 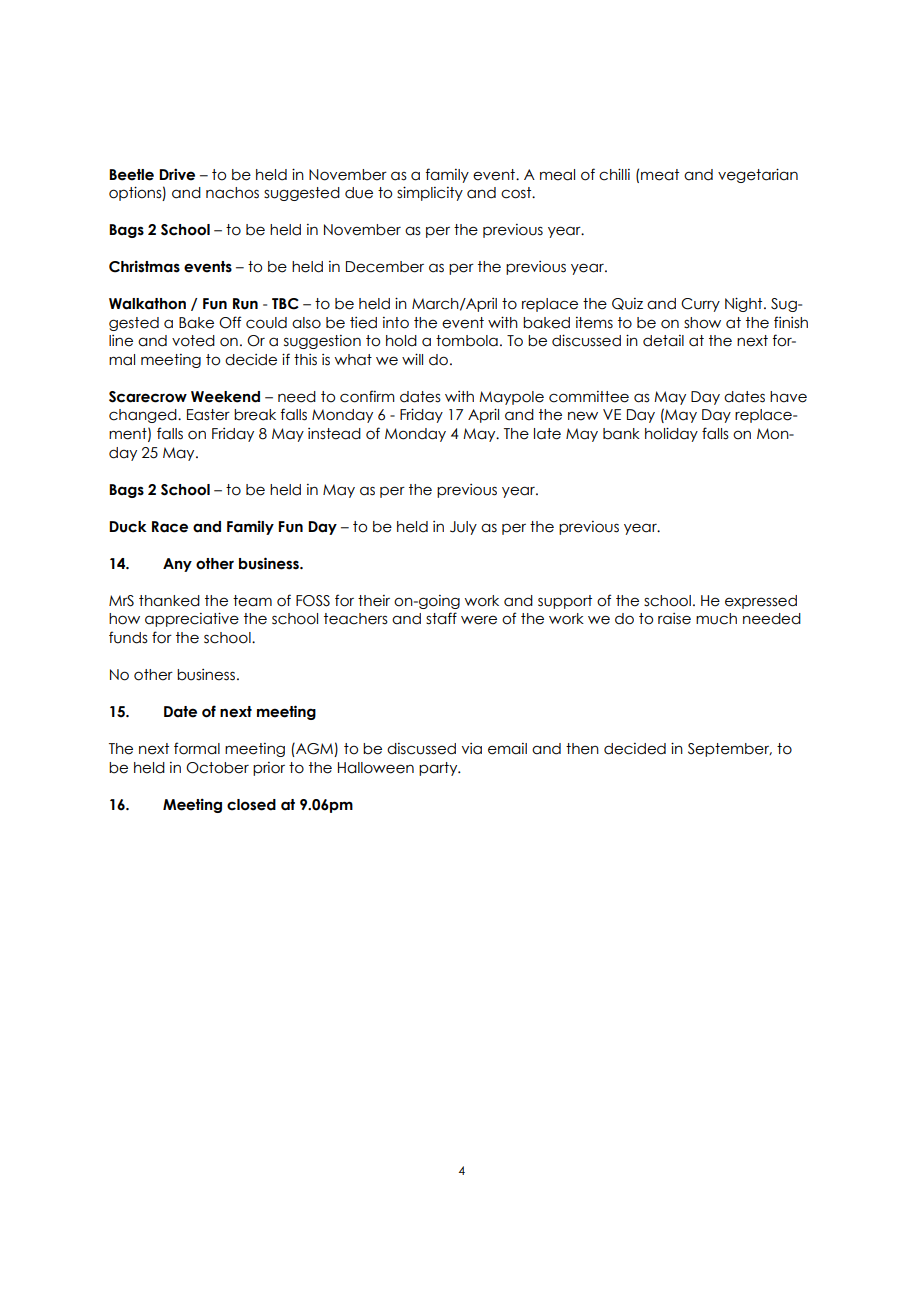 What do you see at coordinates (441, 618) in the document?
I see `staff` at bounding box center [441, 618].
